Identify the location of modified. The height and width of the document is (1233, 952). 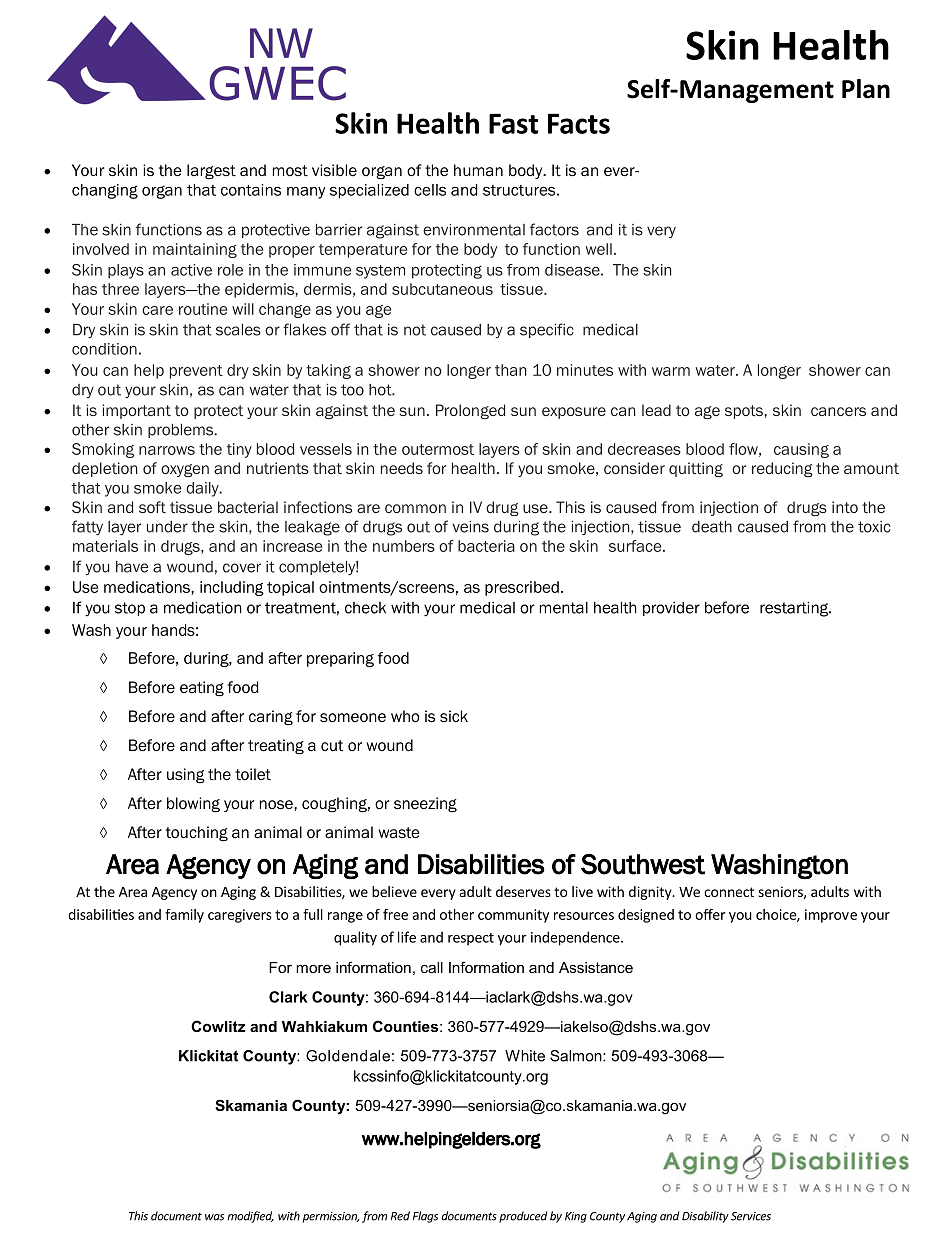
(250, 1217).
